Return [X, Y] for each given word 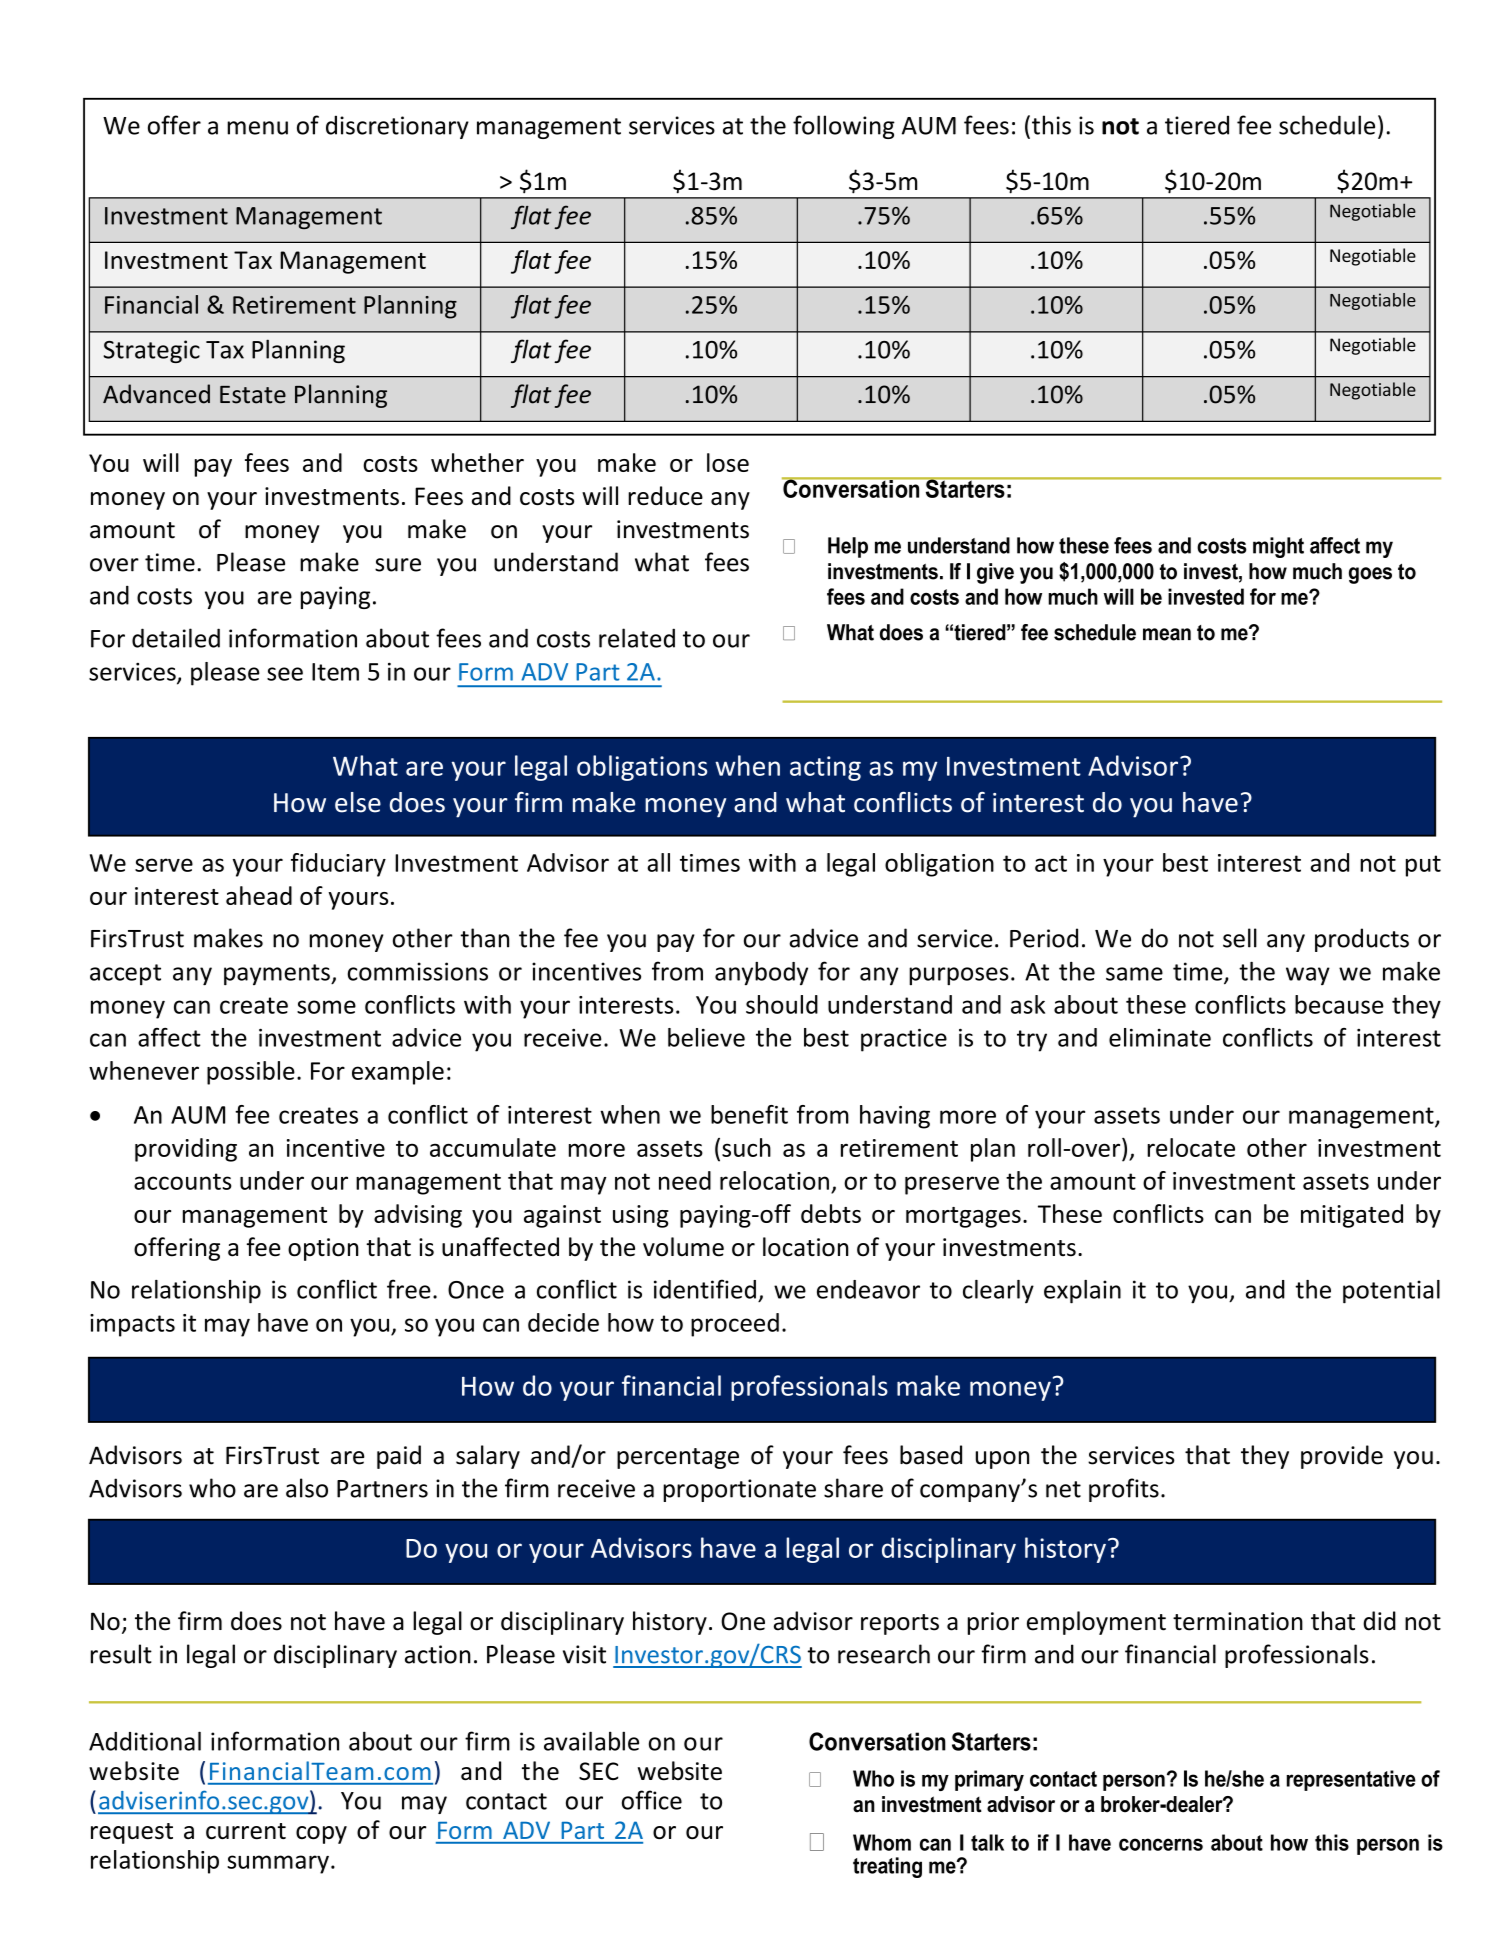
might [1278, 547]
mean [1167, 634]
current [246, 1831]
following [844, 127]
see [285, 674]
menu [257, 128]
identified [705, 1289]
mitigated [1352, 1216]
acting [825, 768]
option [323, 1249]
